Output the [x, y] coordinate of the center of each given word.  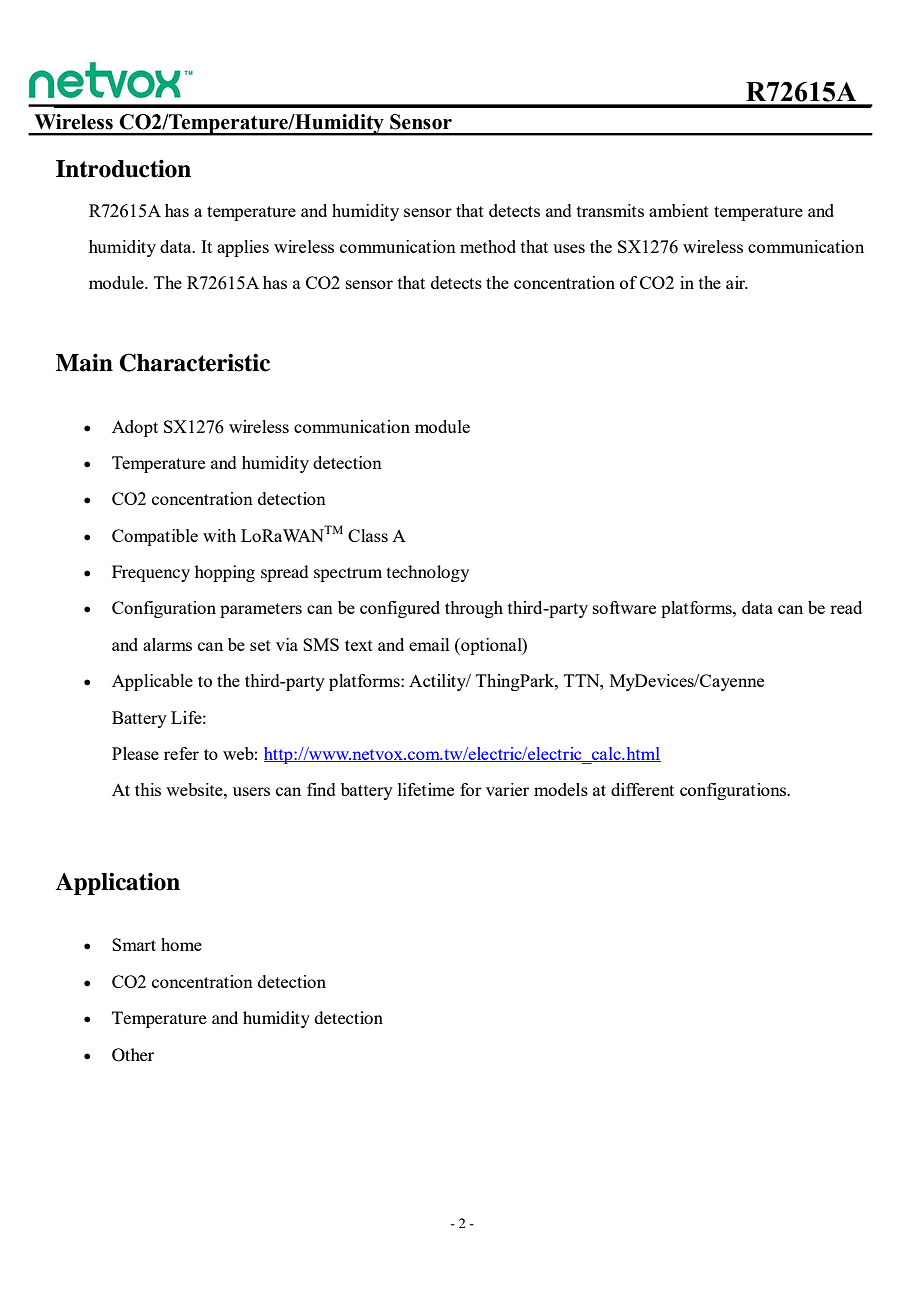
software [624, 607]
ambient [679, 210]
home [181, 944]
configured [400, 609]
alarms [167, 644]
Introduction [123, 168]
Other [133, 1055]
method [488, 246]
